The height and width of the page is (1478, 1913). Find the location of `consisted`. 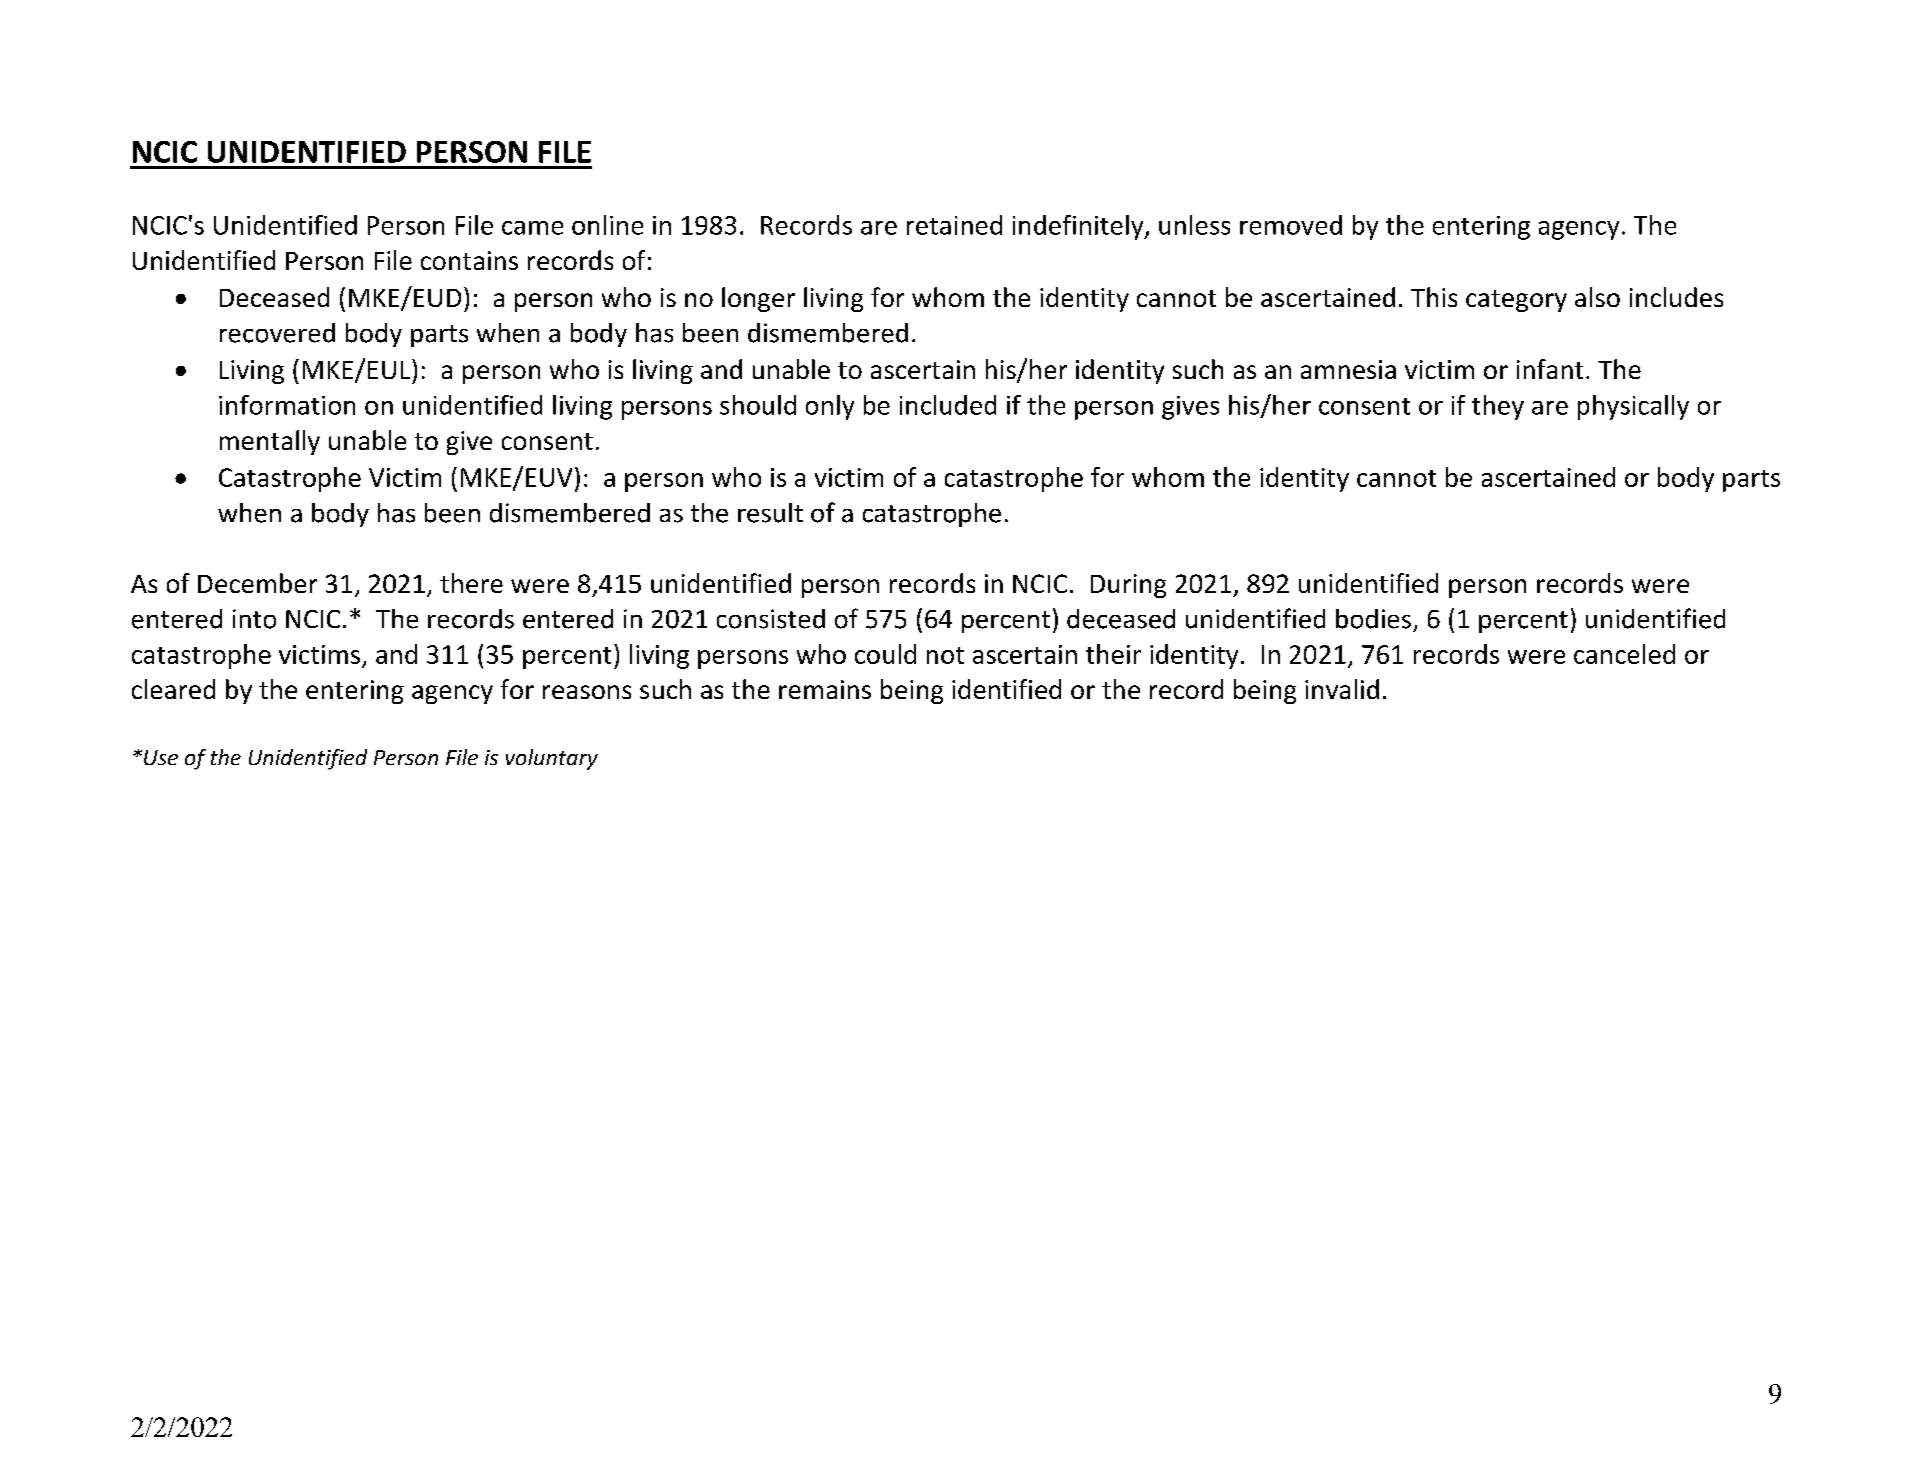

consisted is located at coordinates (771, 619).
